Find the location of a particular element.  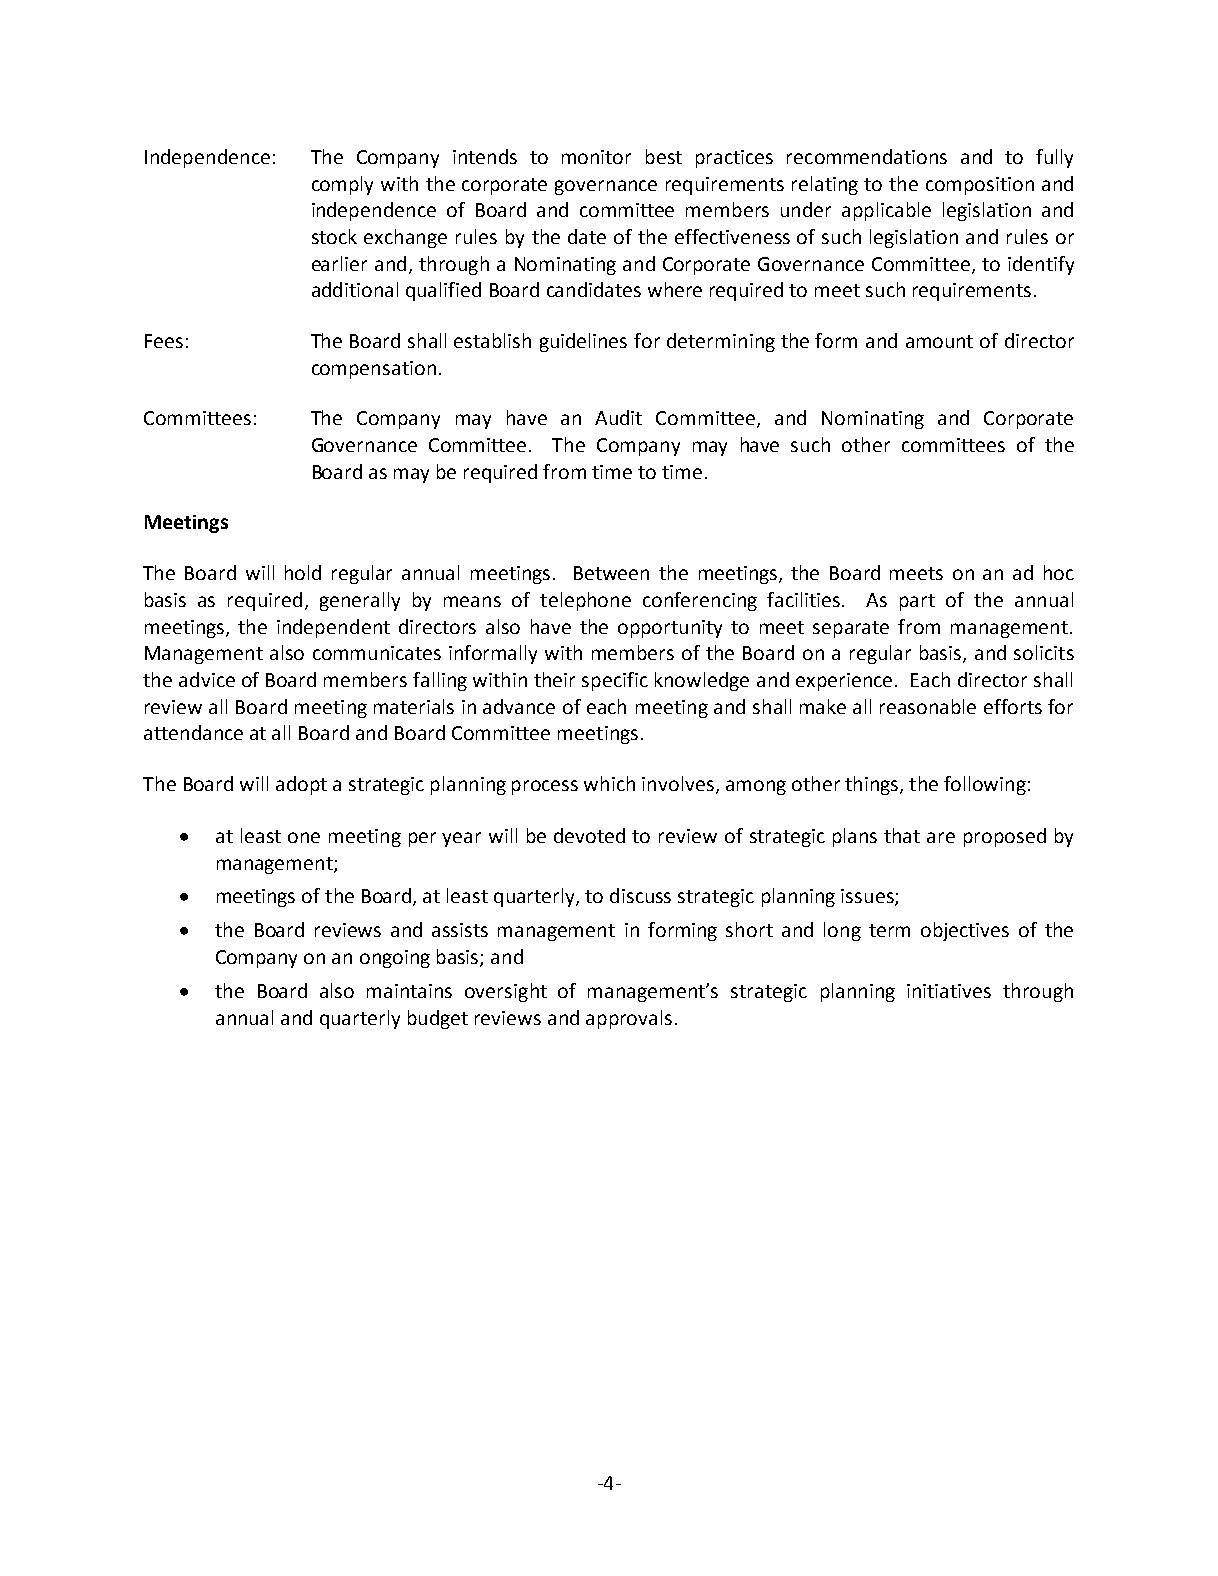

maintains is located at coordinates (409, 991).
